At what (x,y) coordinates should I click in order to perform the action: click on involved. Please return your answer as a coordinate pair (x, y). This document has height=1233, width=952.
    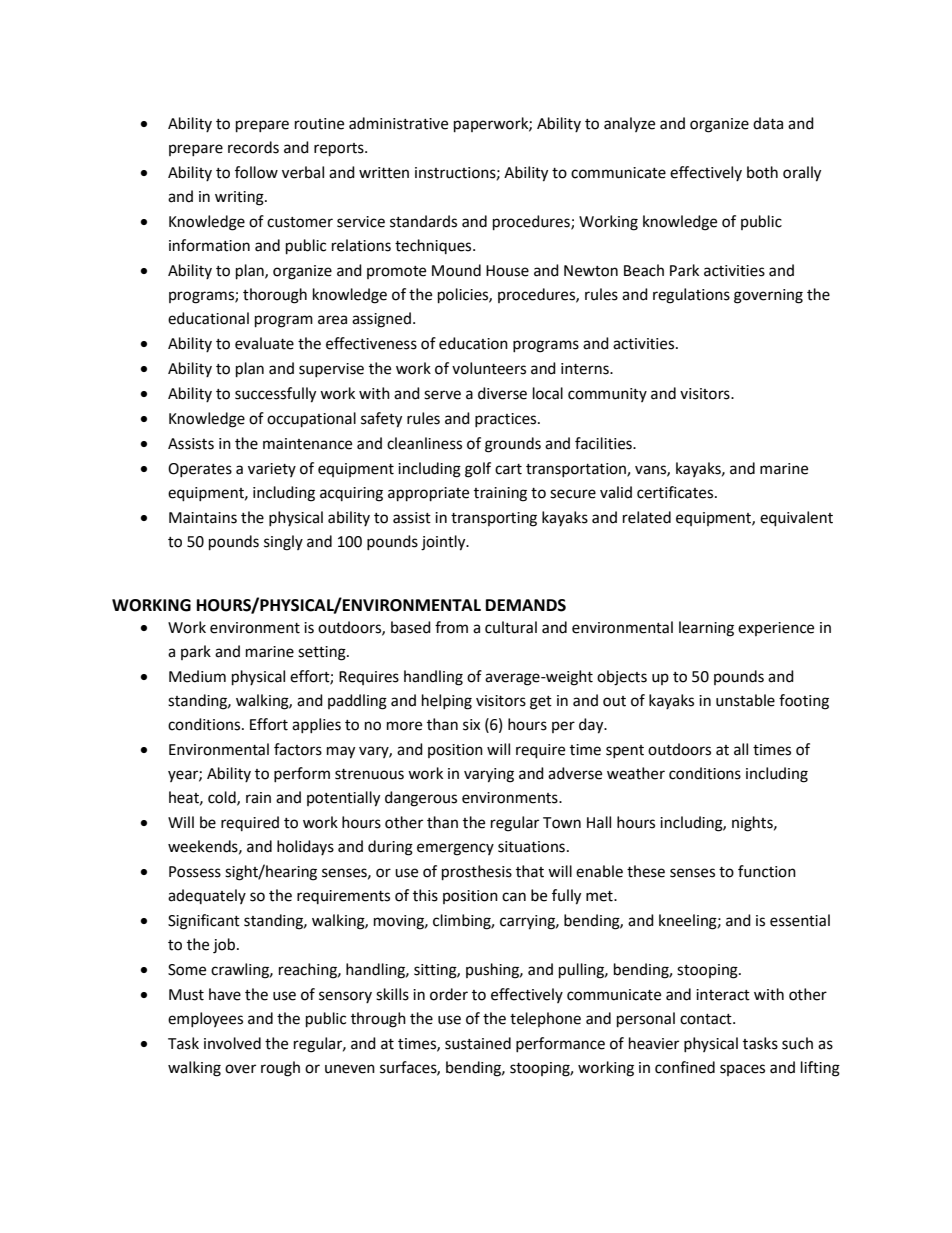
    Looking at the image, I should click on (232, 1043).
